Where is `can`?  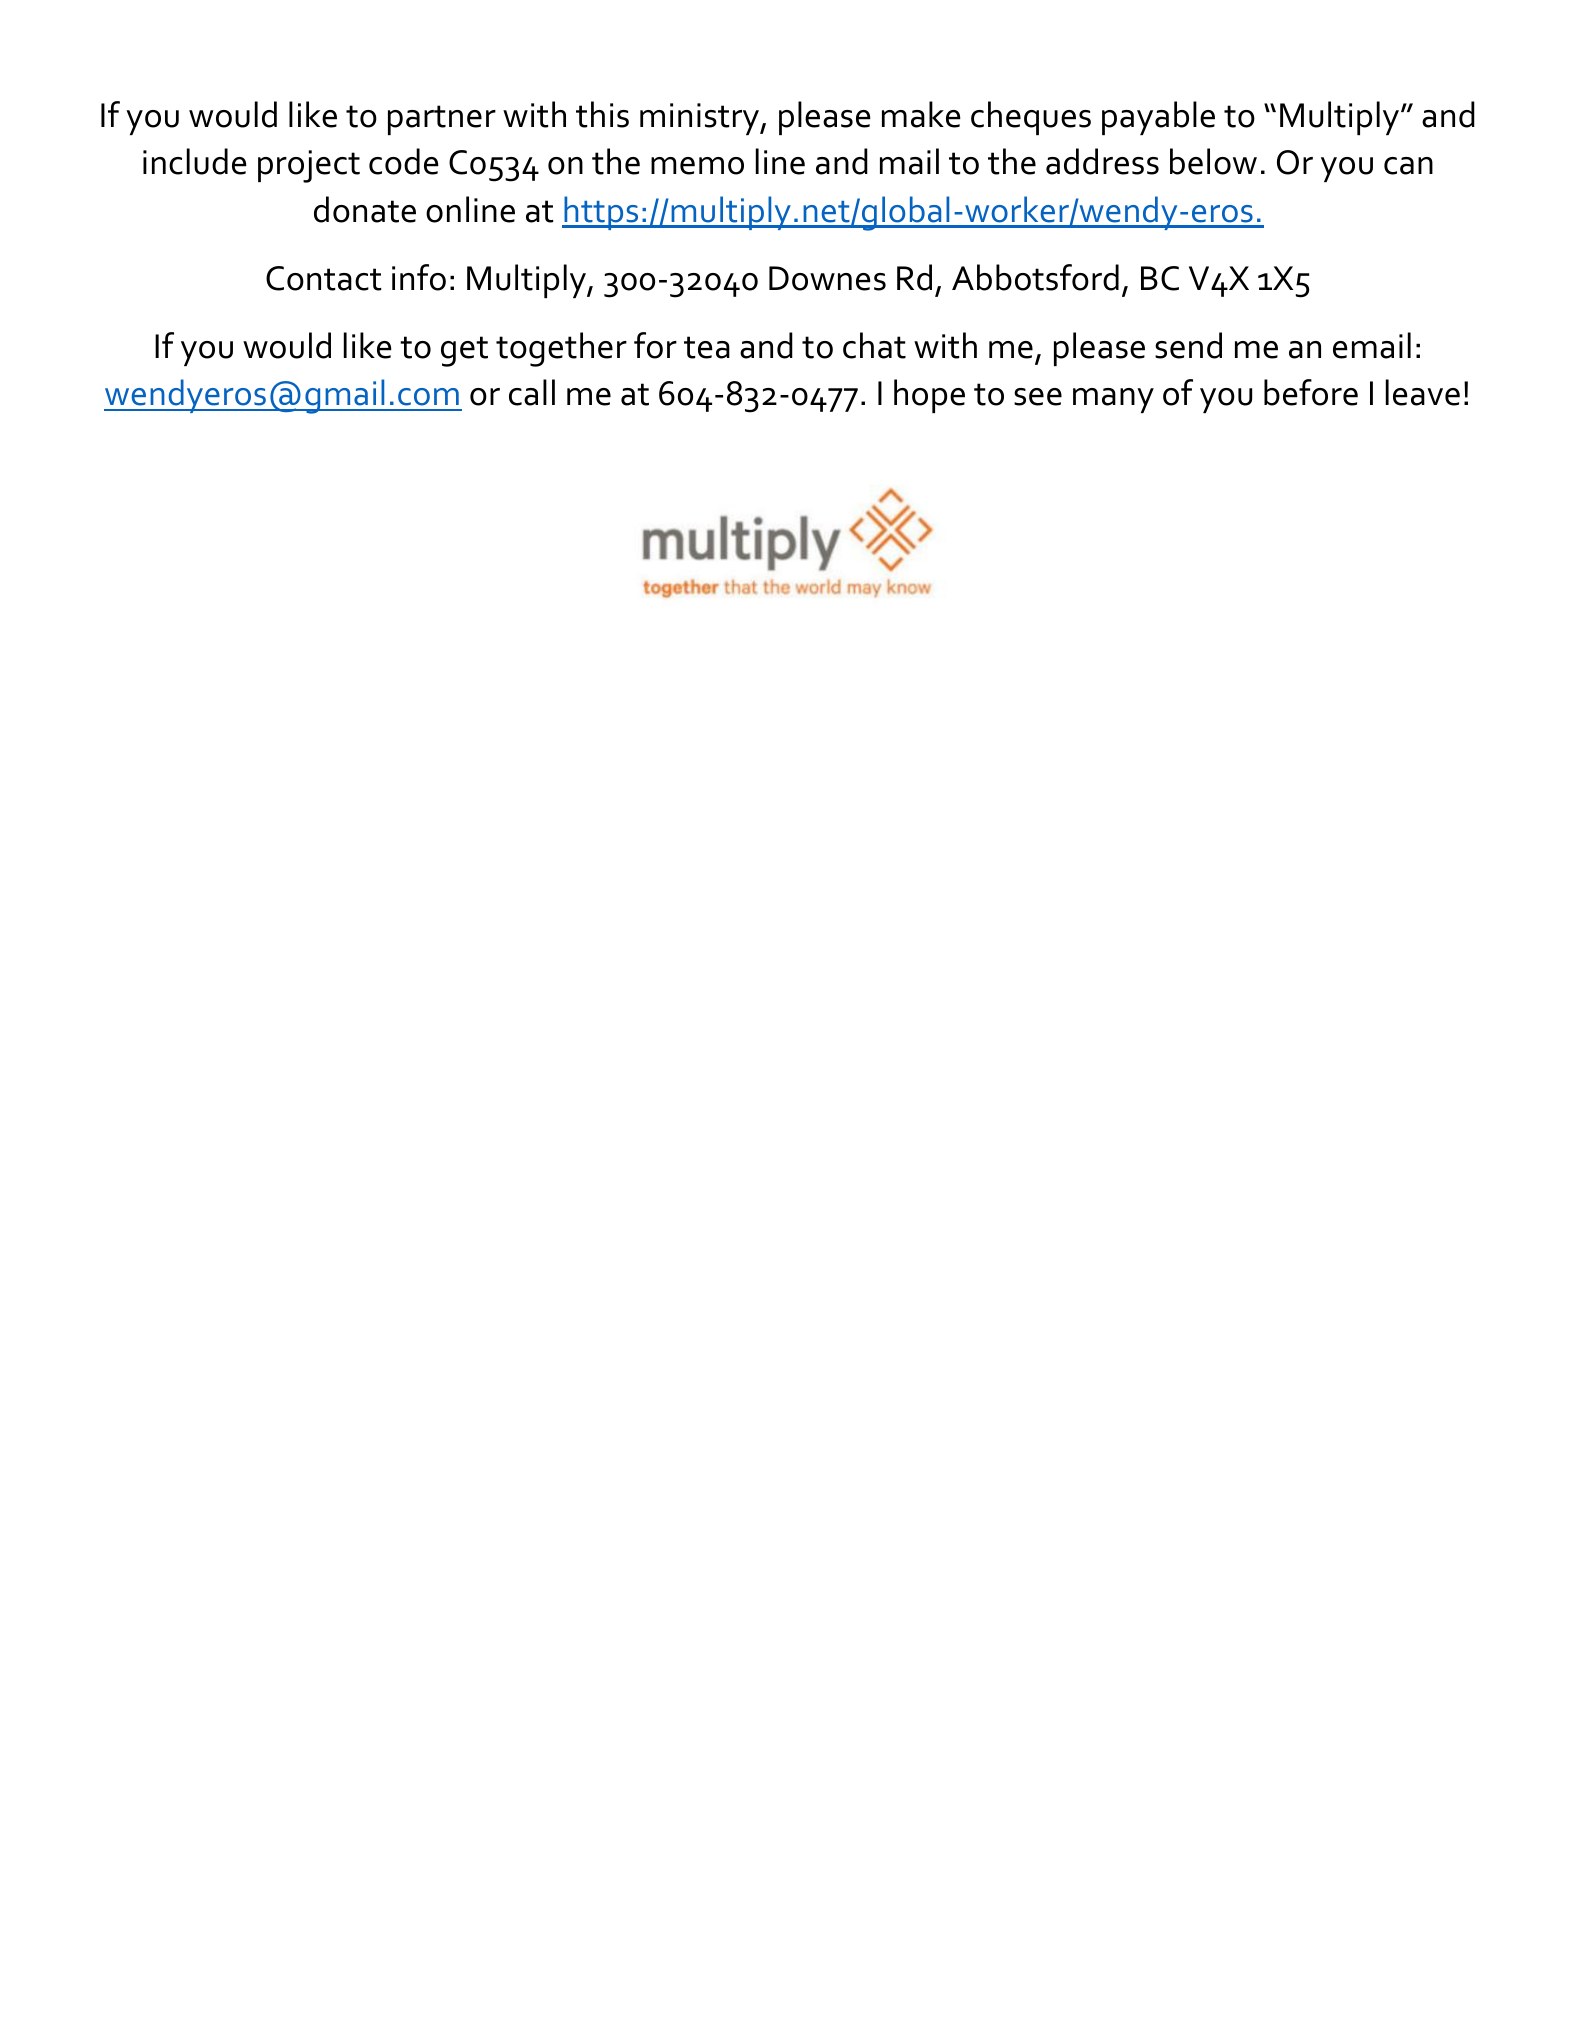 can is located at coordinates (1408, 166).
